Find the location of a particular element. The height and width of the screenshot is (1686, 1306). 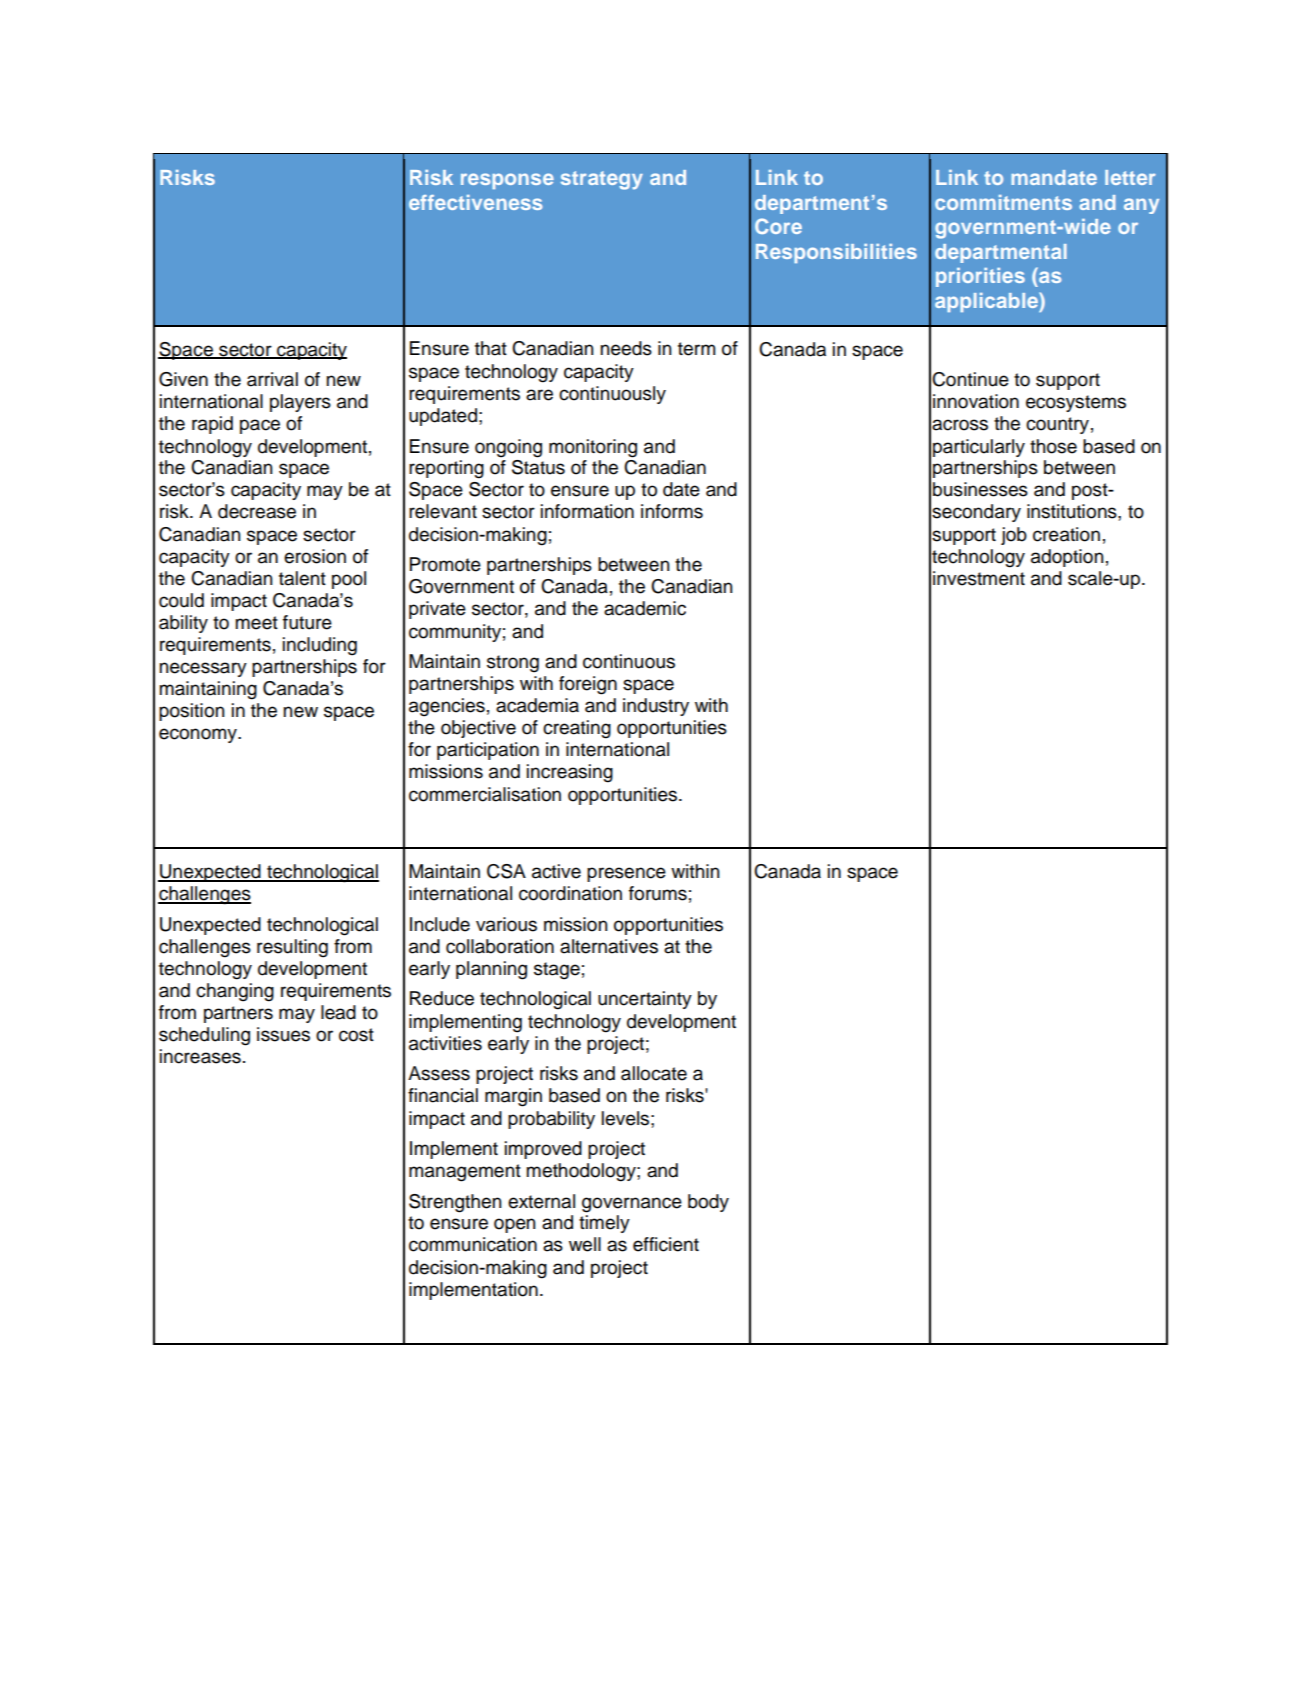

job is located at coordinates (1014, 536).
